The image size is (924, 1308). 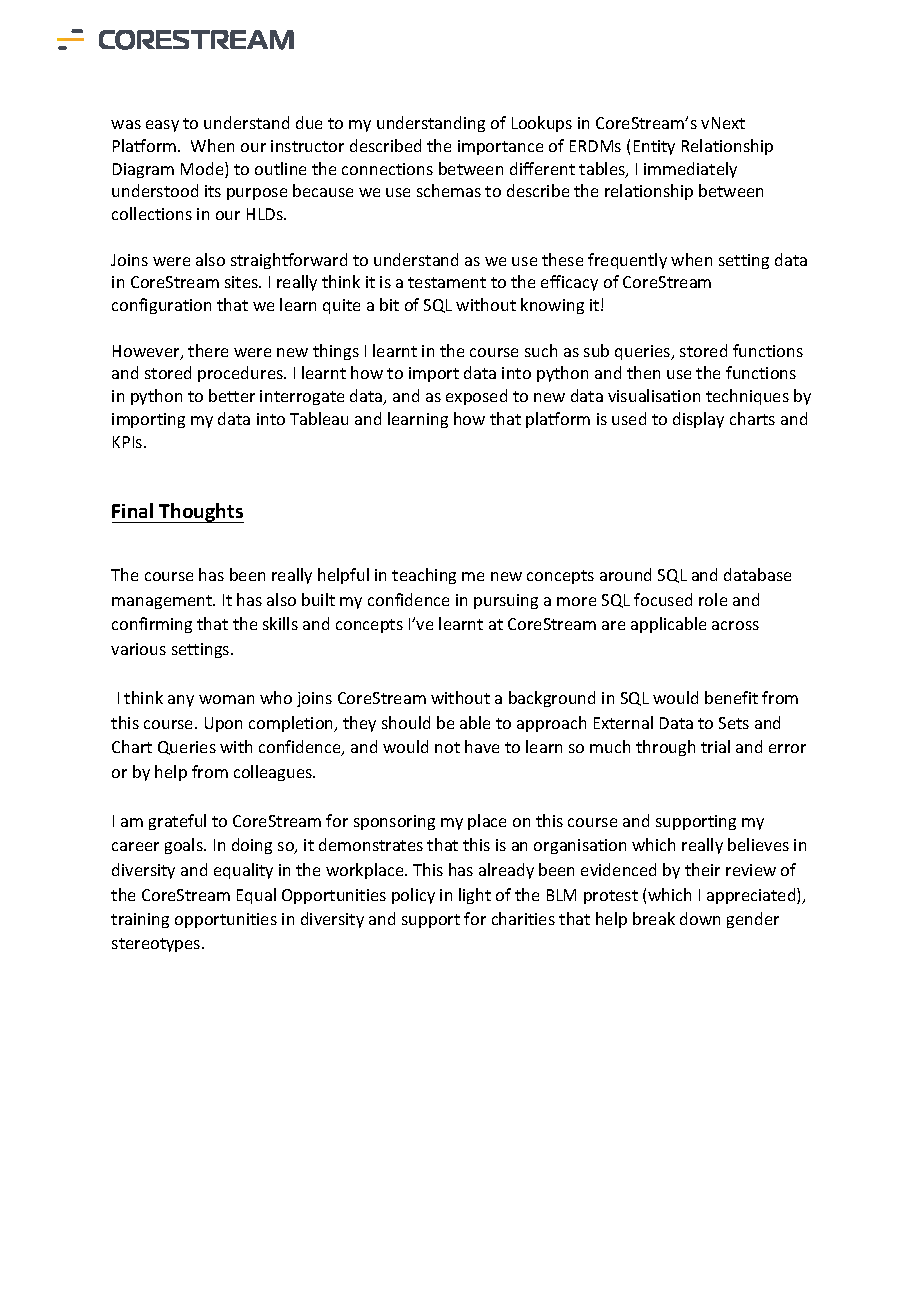 I want to click on Mode, so click(x=203, y=170).
